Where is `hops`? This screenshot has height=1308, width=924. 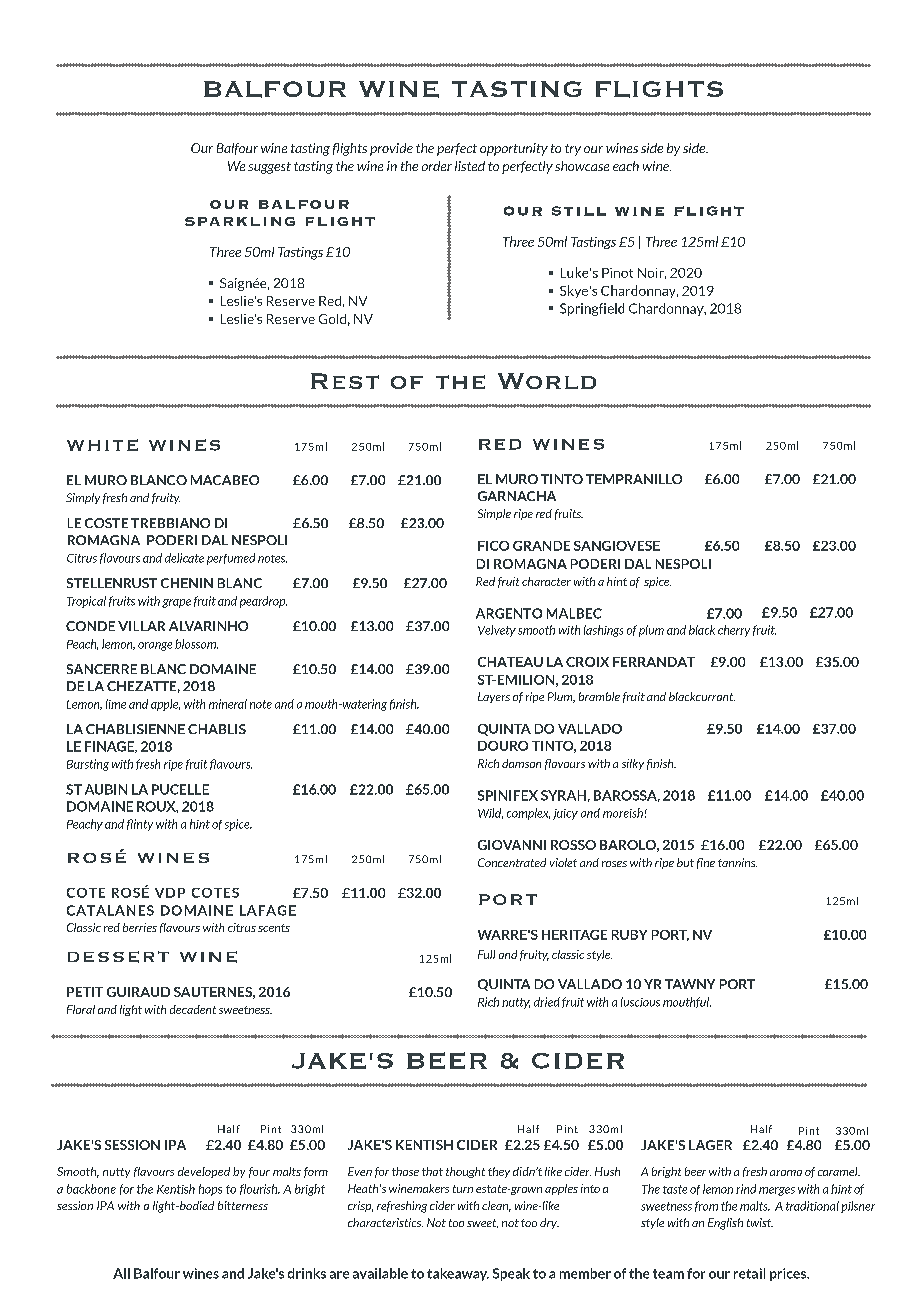 hops is located at coordinates (210, 1190).
